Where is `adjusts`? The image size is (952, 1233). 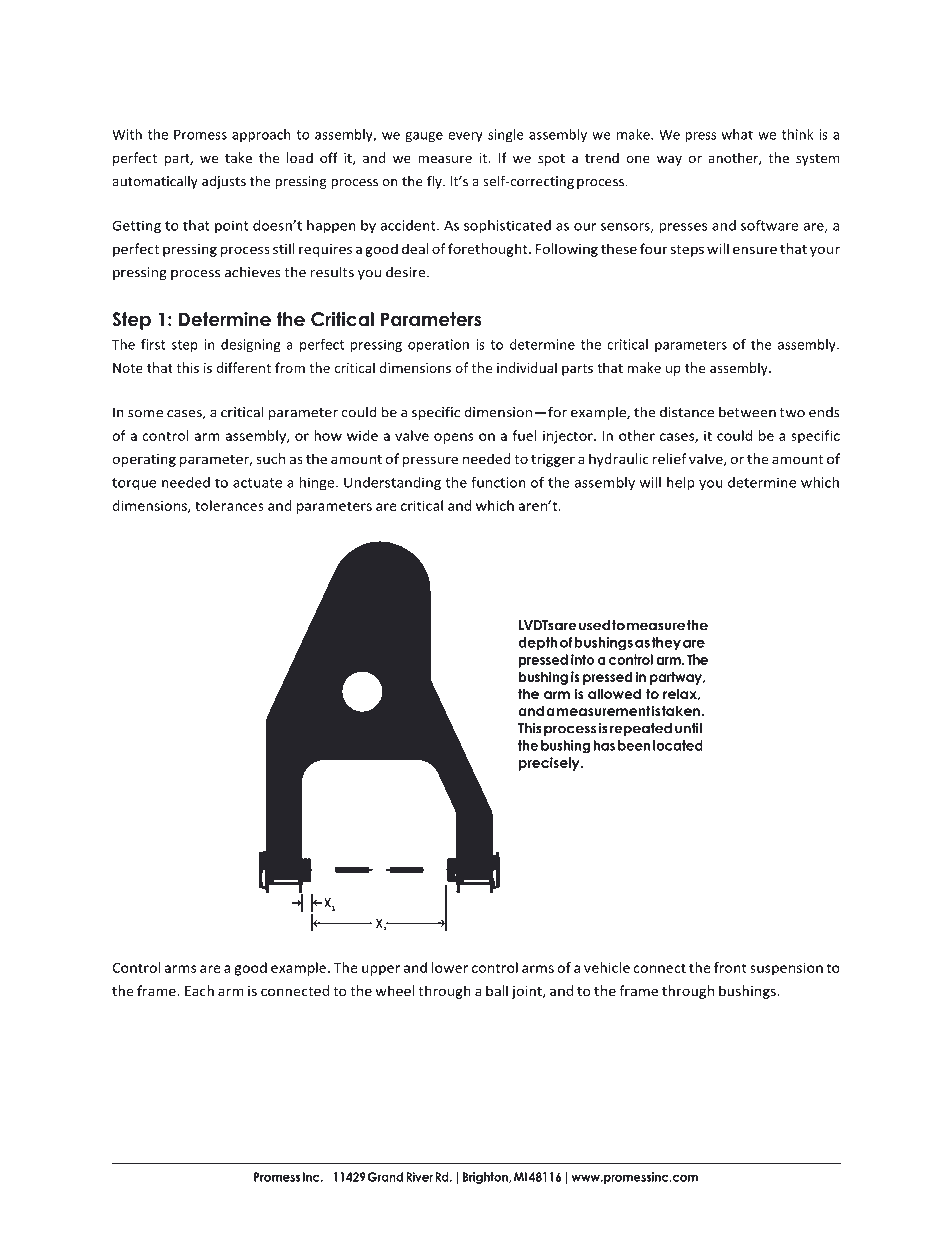
adjusts is located at coordinates (224, 182).
